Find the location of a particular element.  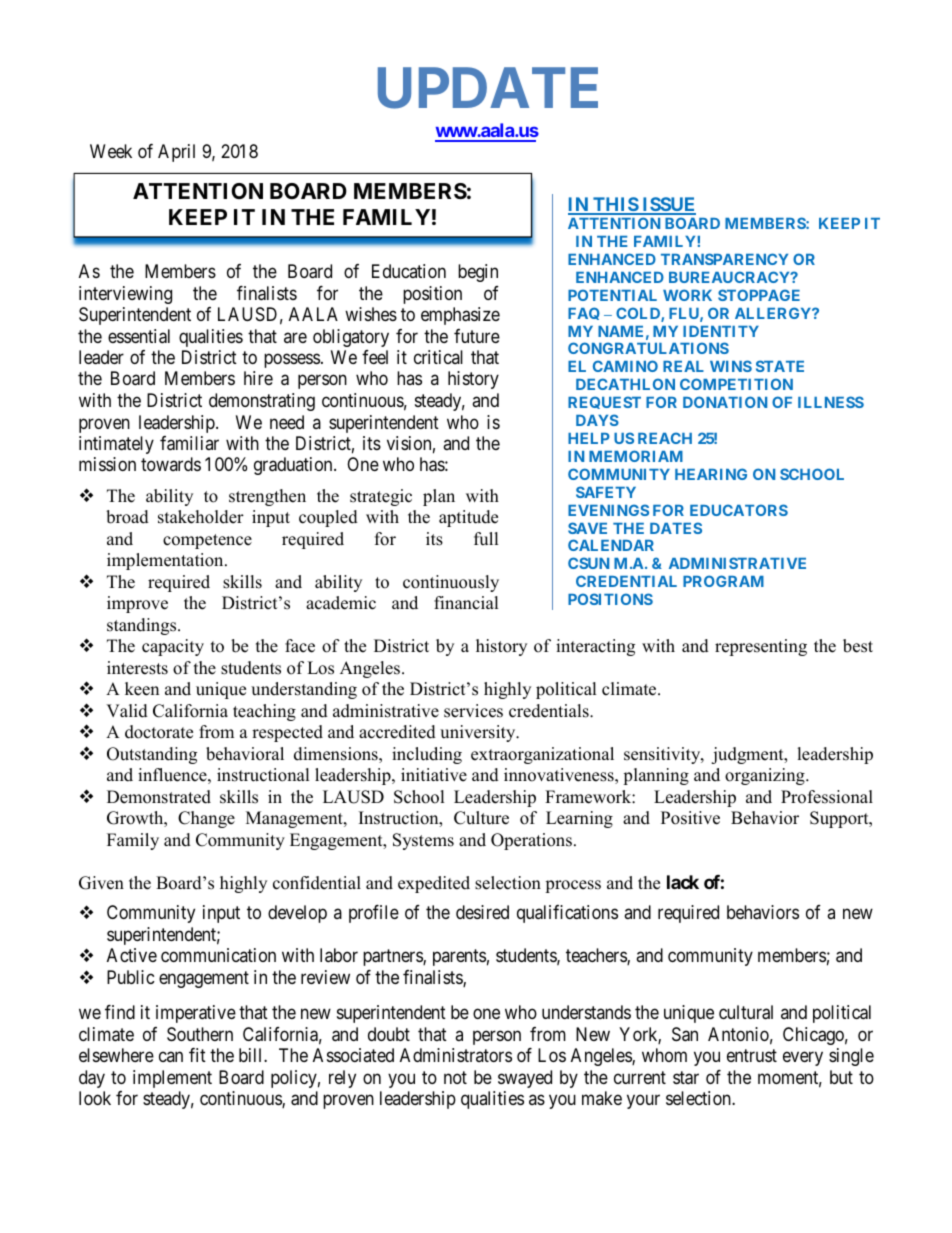

not is located at coordinates (455, 1077).
